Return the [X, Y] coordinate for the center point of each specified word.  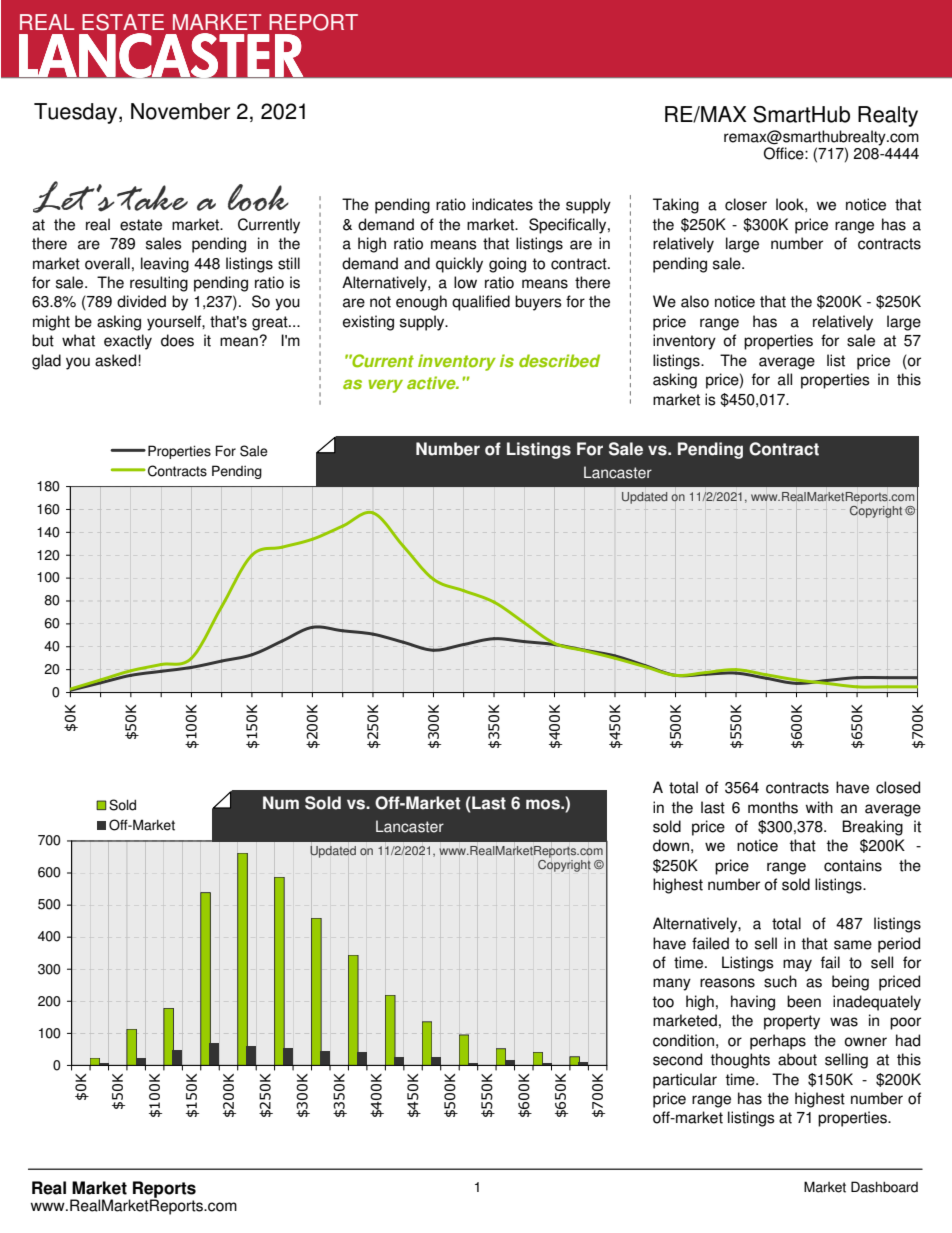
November [180, 111]
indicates [502, 204]
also [695, 301]
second [677, 1059]
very [385, 386]
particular [685, 1081]
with [819, 807]
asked [117, 360]
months [773, 807]
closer [746, 204]
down [671, 845]
